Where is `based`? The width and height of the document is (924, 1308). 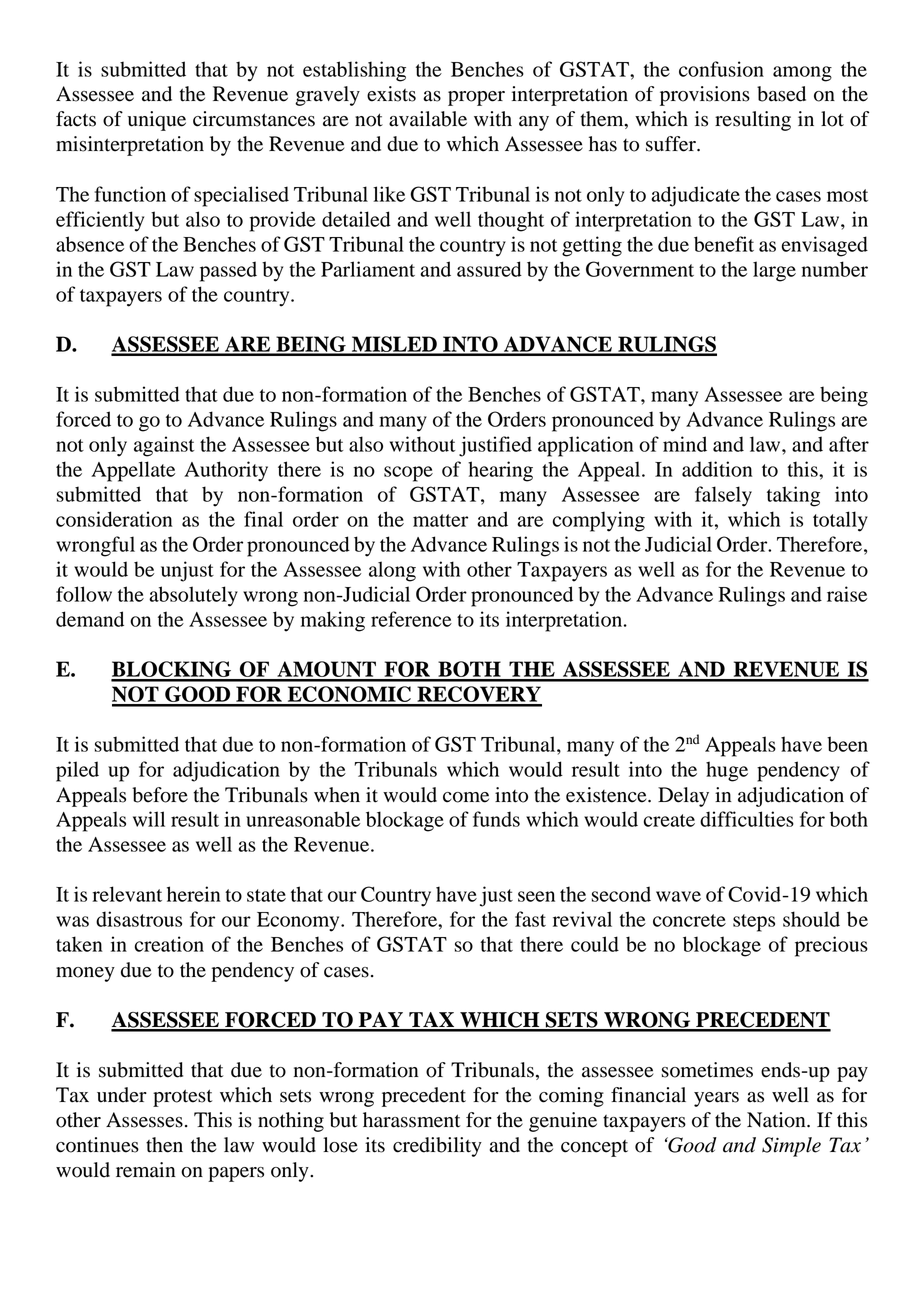
based is located at coordinates (781, 94).
